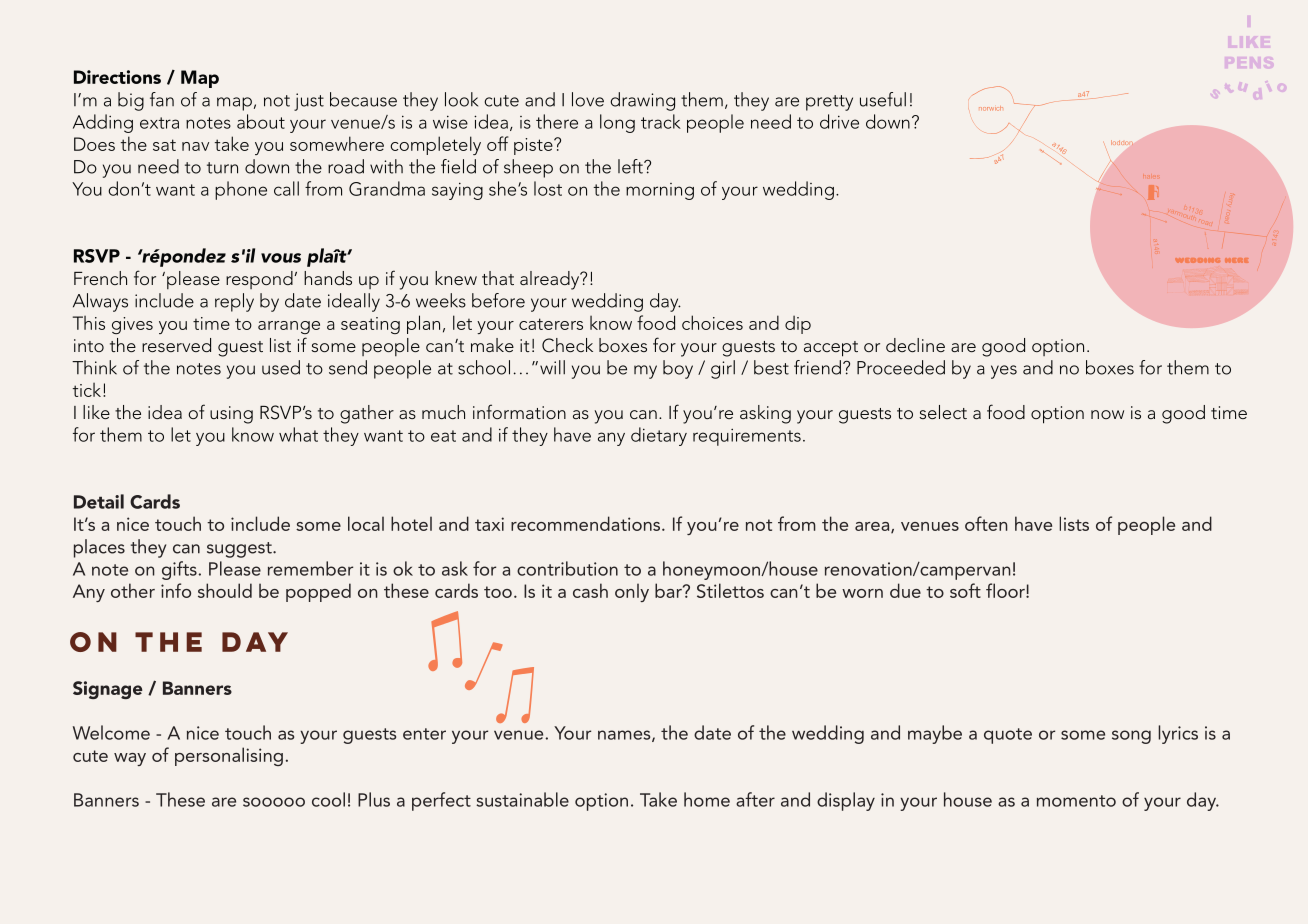 The width and height of the document is (1308, 924). I want to click on personalising, so click(229, 756).
